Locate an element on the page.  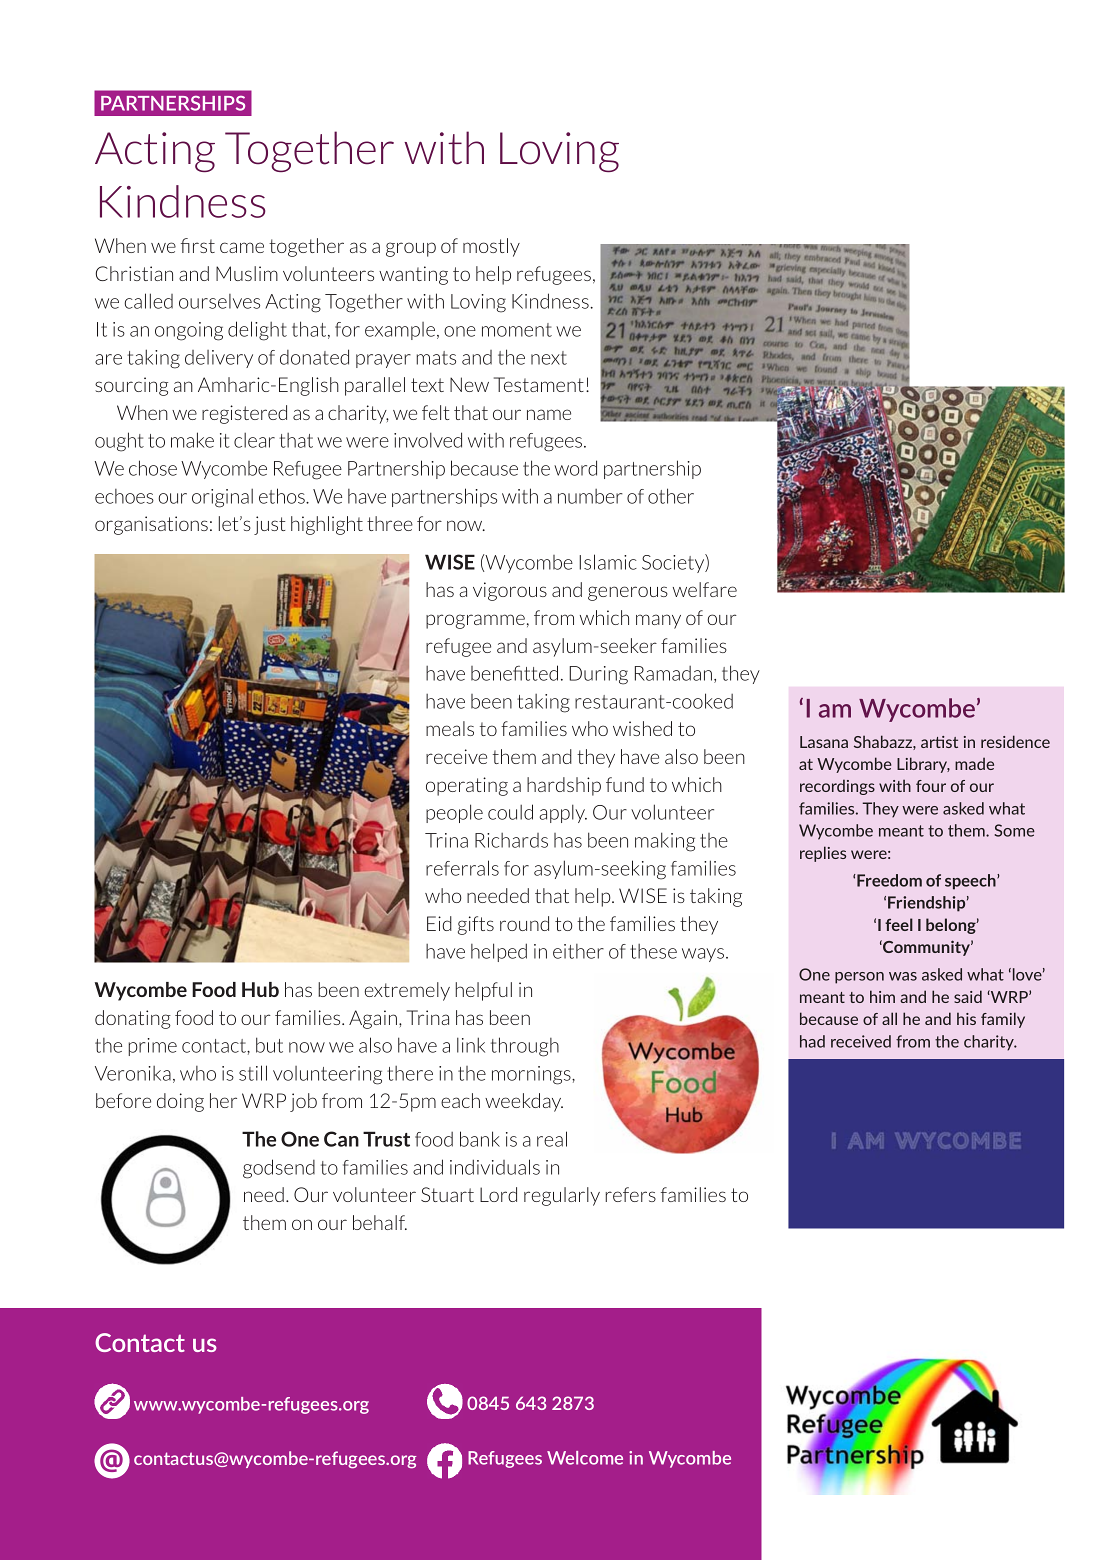
behalf is located at coordinates (380, 1222).
